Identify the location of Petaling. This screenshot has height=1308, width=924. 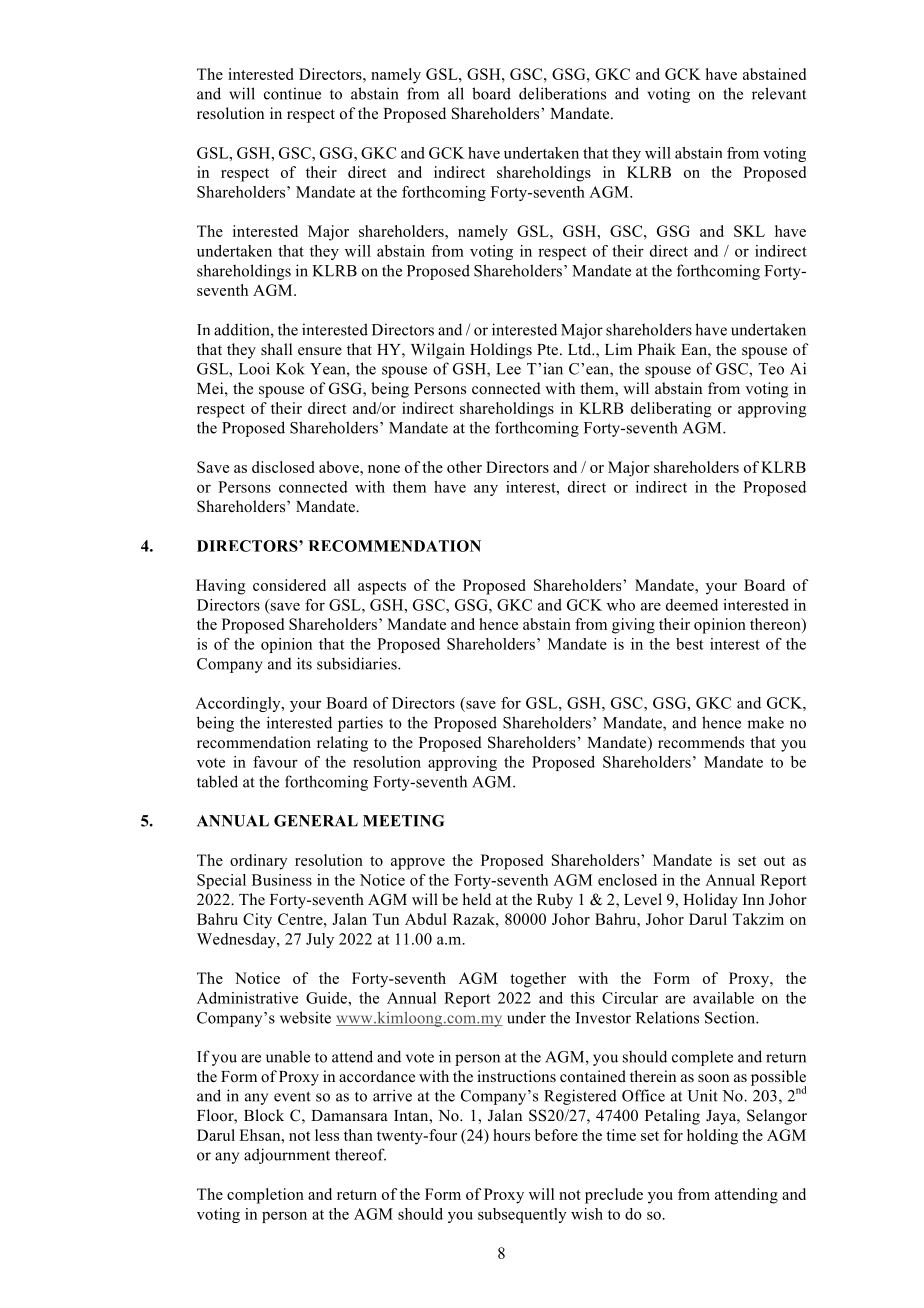
(672, 1117).
